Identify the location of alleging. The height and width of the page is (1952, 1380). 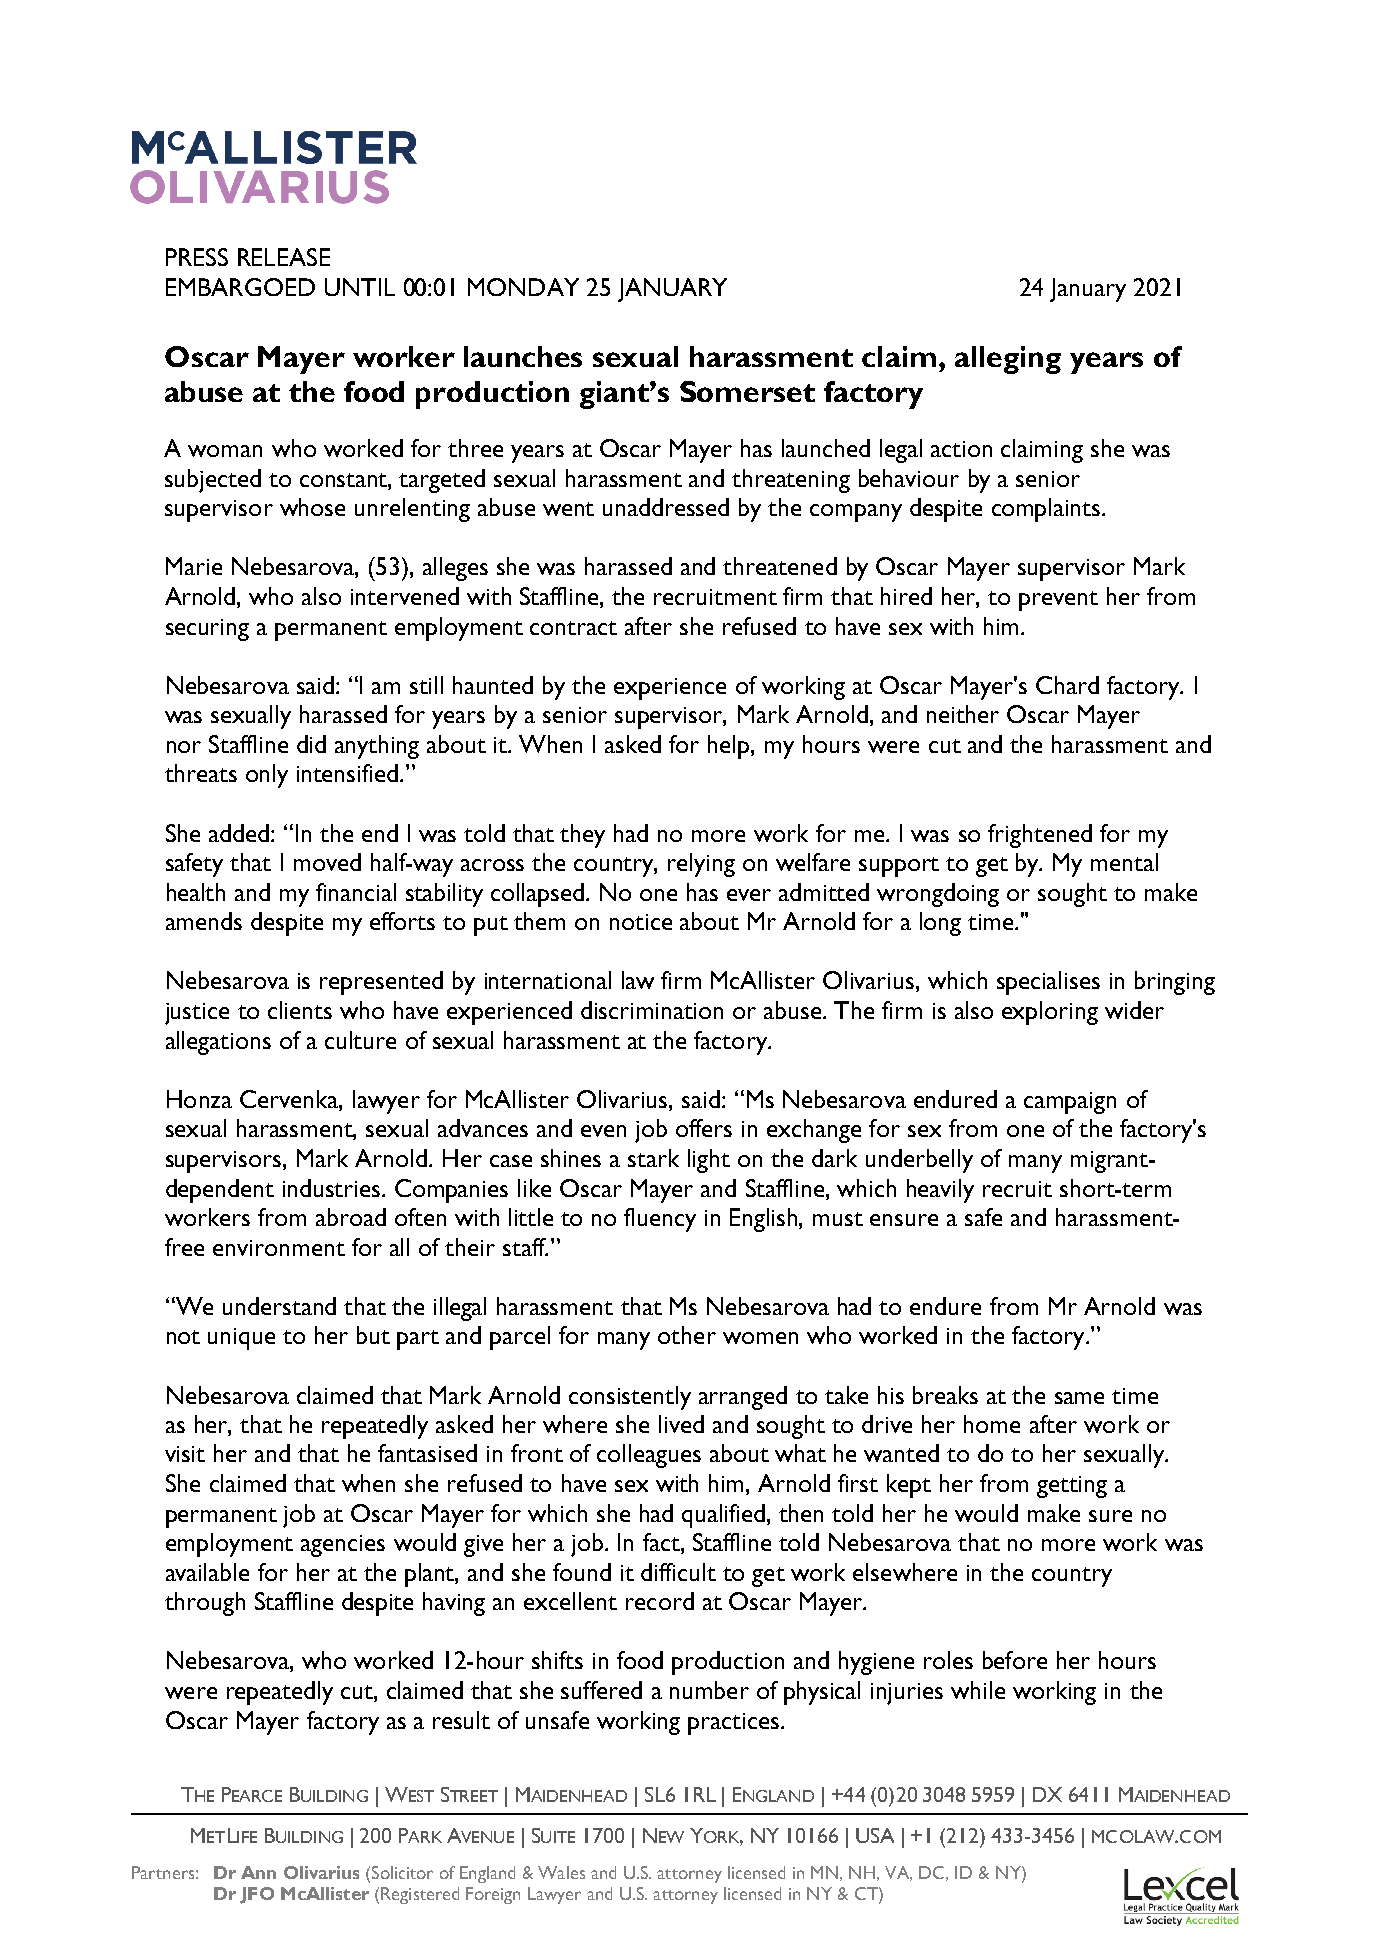
(1008, 360).
